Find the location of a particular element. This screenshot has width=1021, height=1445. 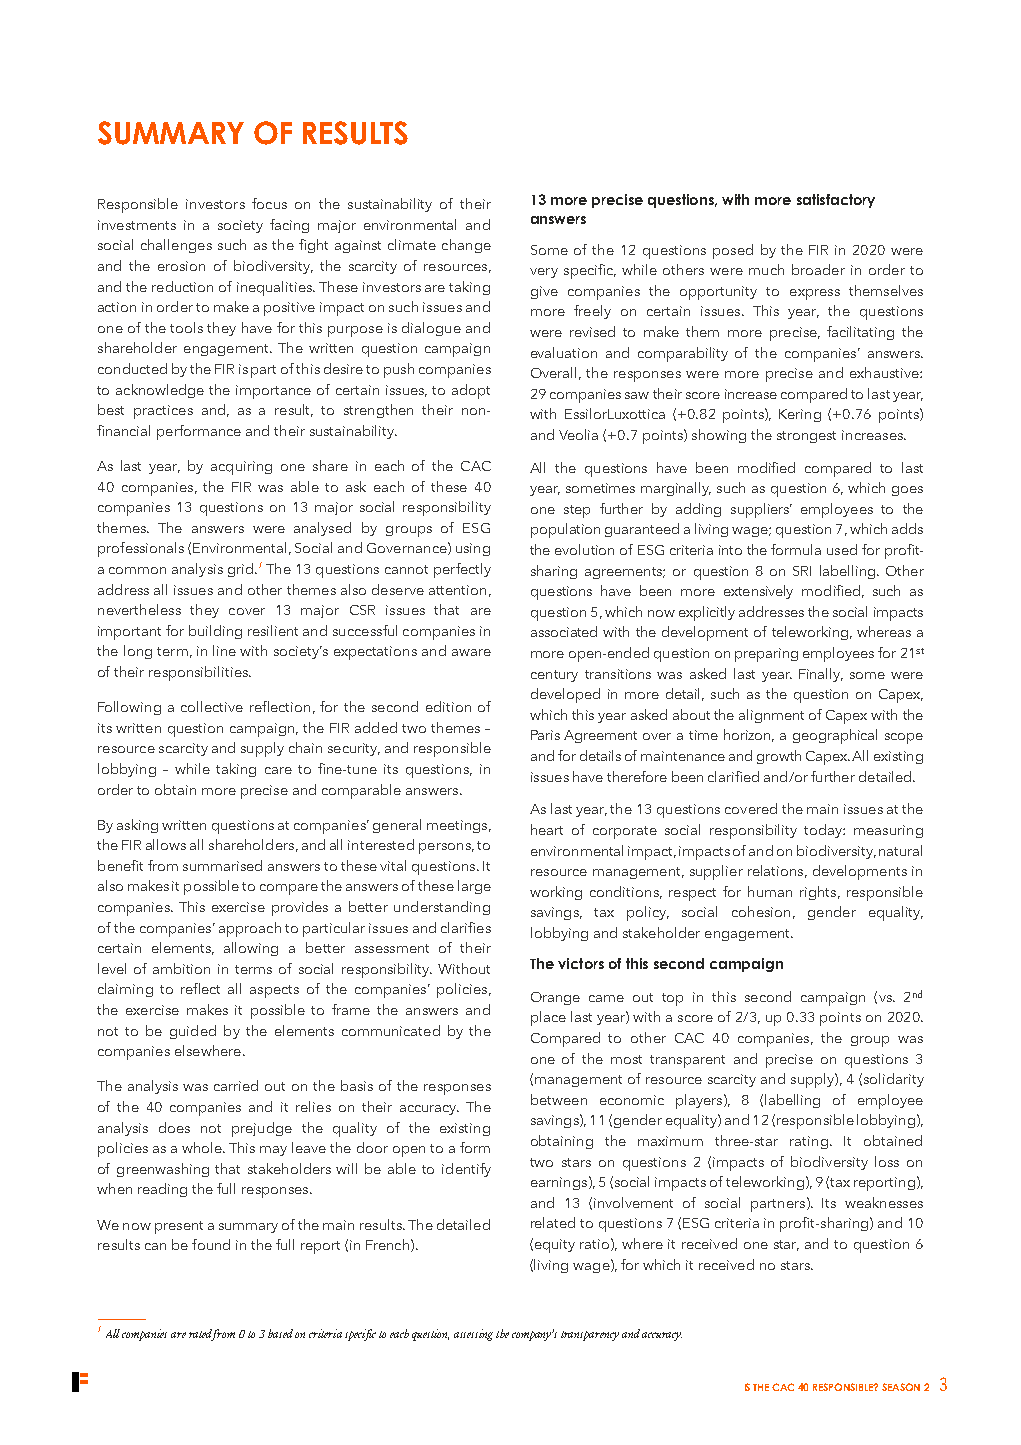

challenges is located at coordinates (176, 246).
